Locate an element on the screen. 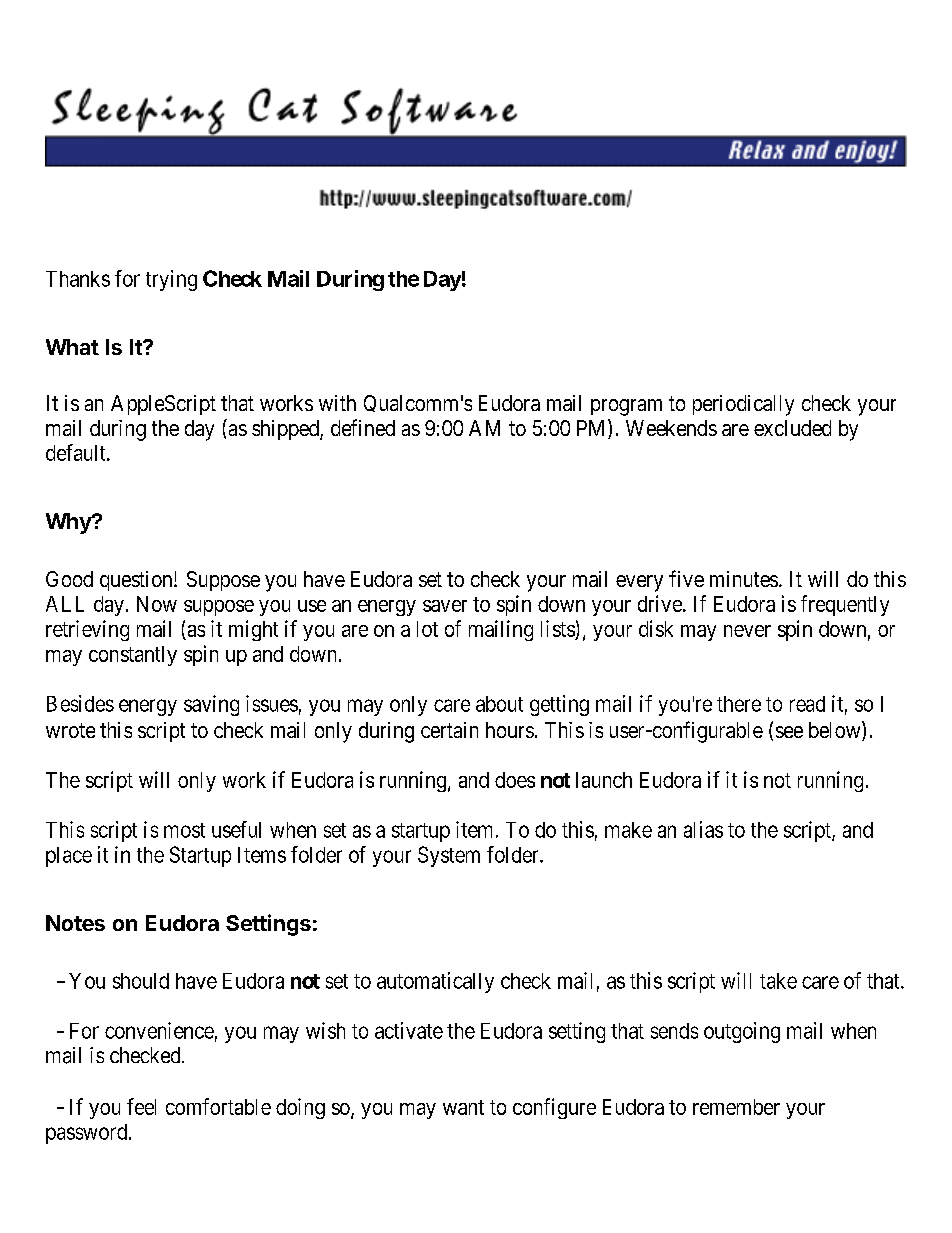 This screenshot has width=952, height=1233. trying is located at coordinates (171, 280).
